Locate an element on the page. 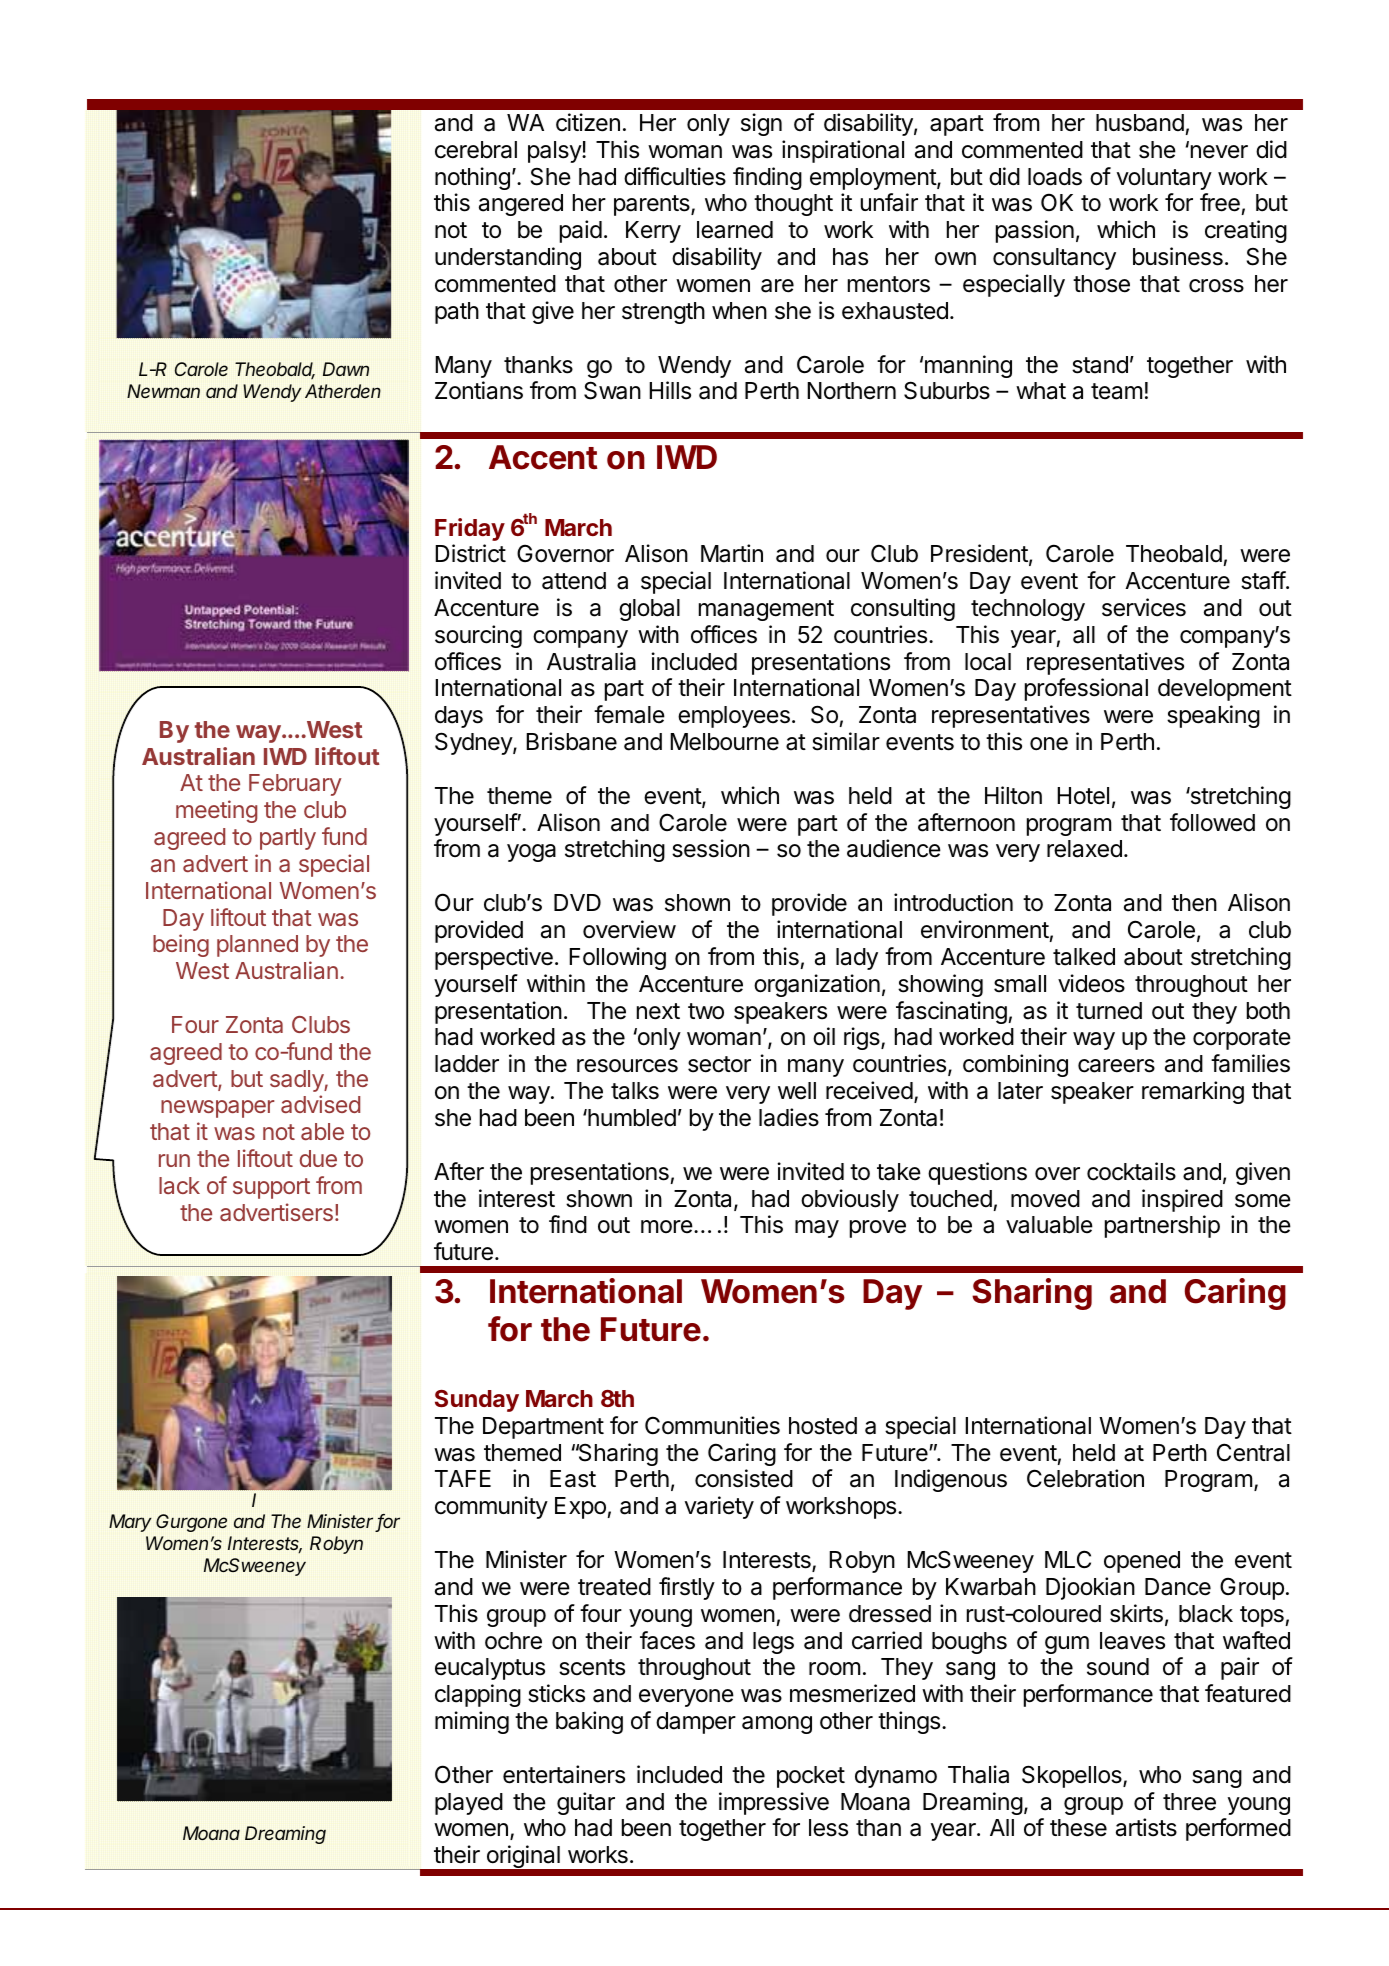 The height and width of the document is (1966, 1389). difficulties is located at coordinates (675, 176).
